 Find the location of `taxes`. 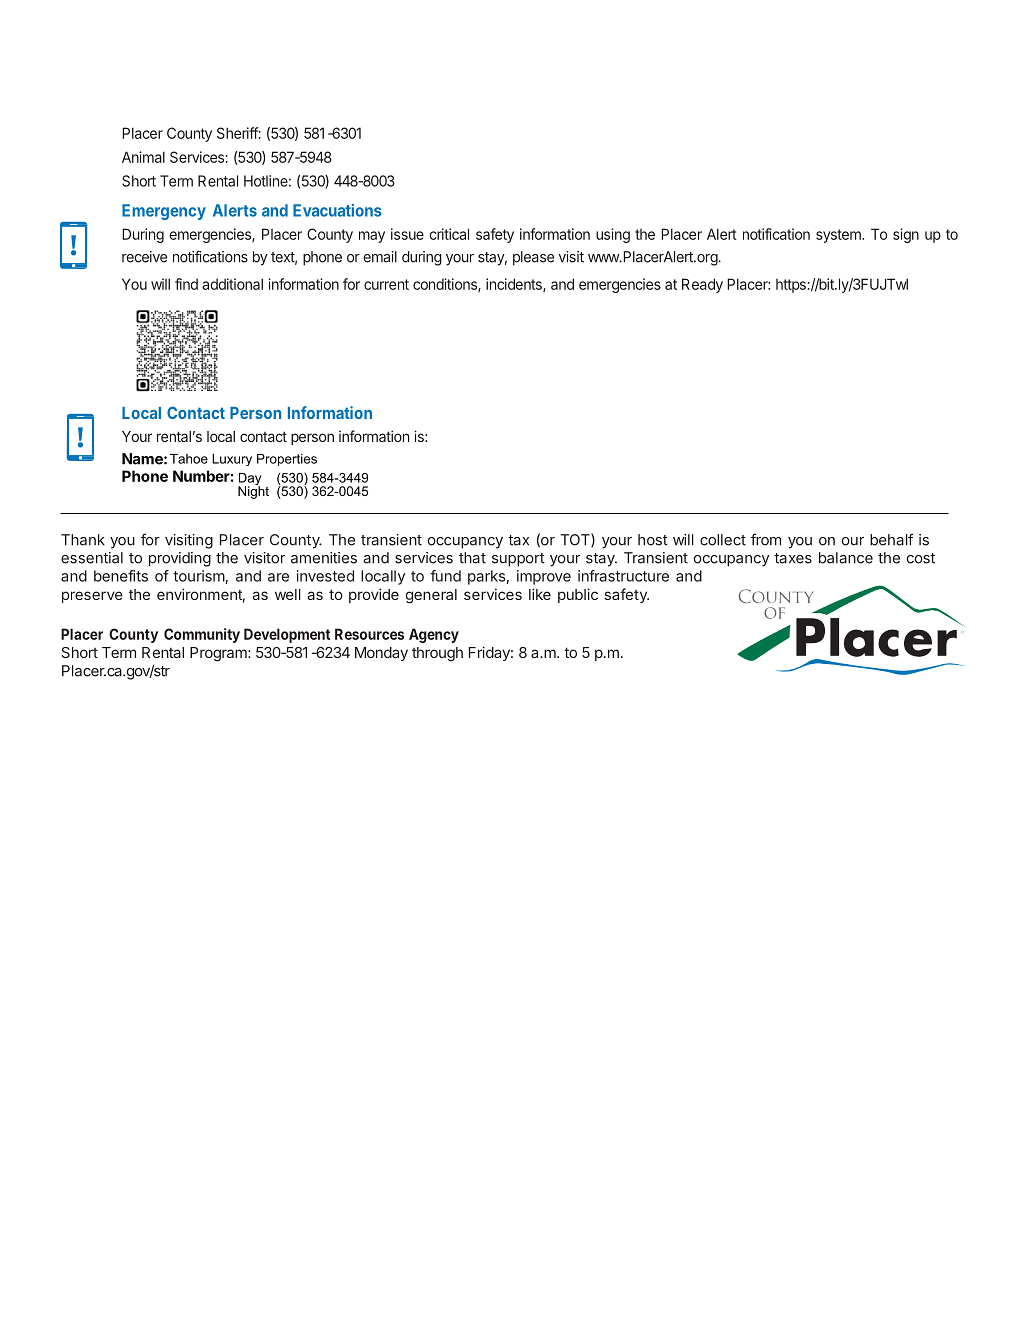

taxes is located at coordinates (793, 558).
